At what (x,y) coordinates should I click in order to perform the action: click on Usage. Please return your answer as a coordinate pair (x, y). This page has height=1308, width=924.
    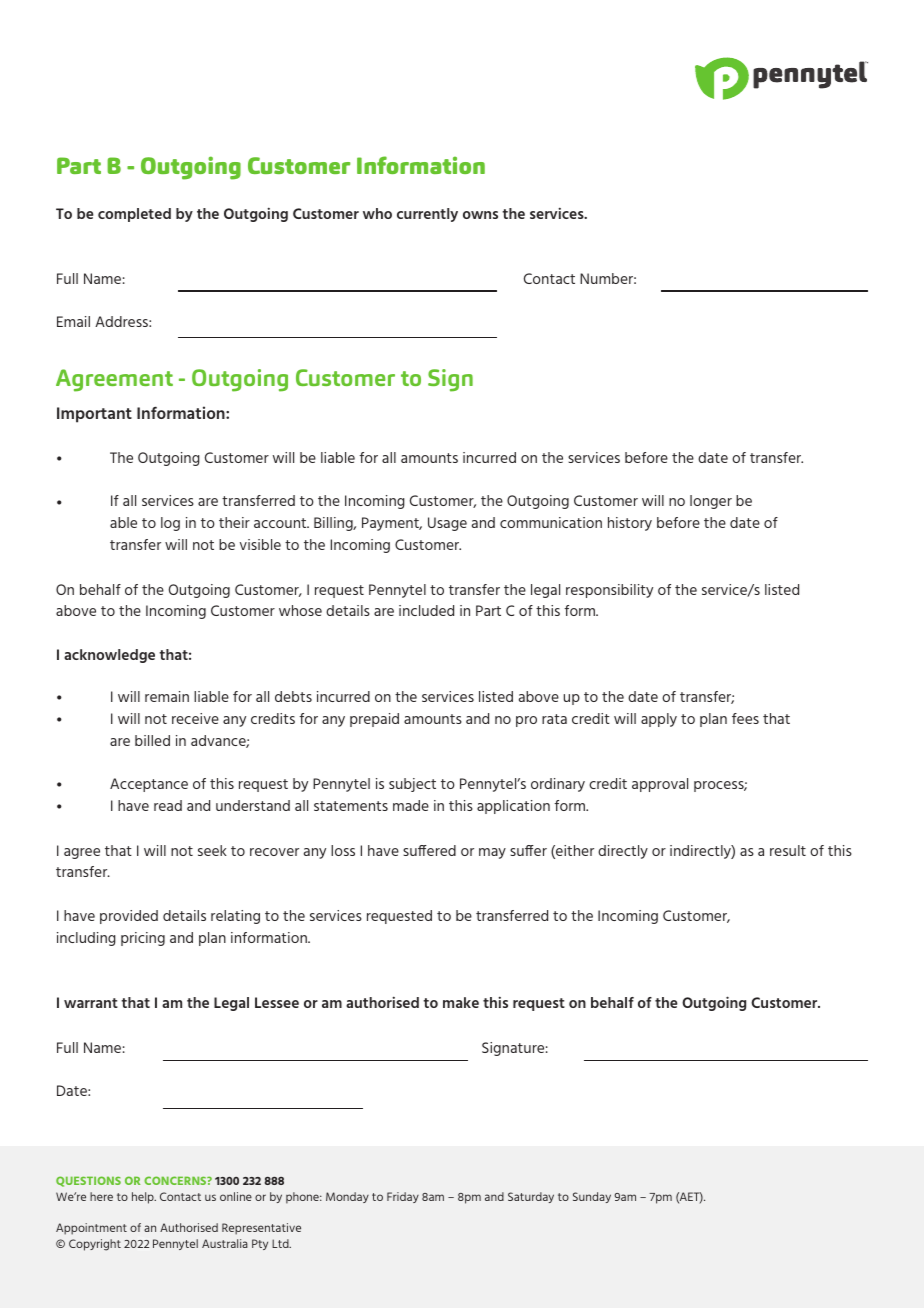
    Looking at the image, I should click on (447, 524).
